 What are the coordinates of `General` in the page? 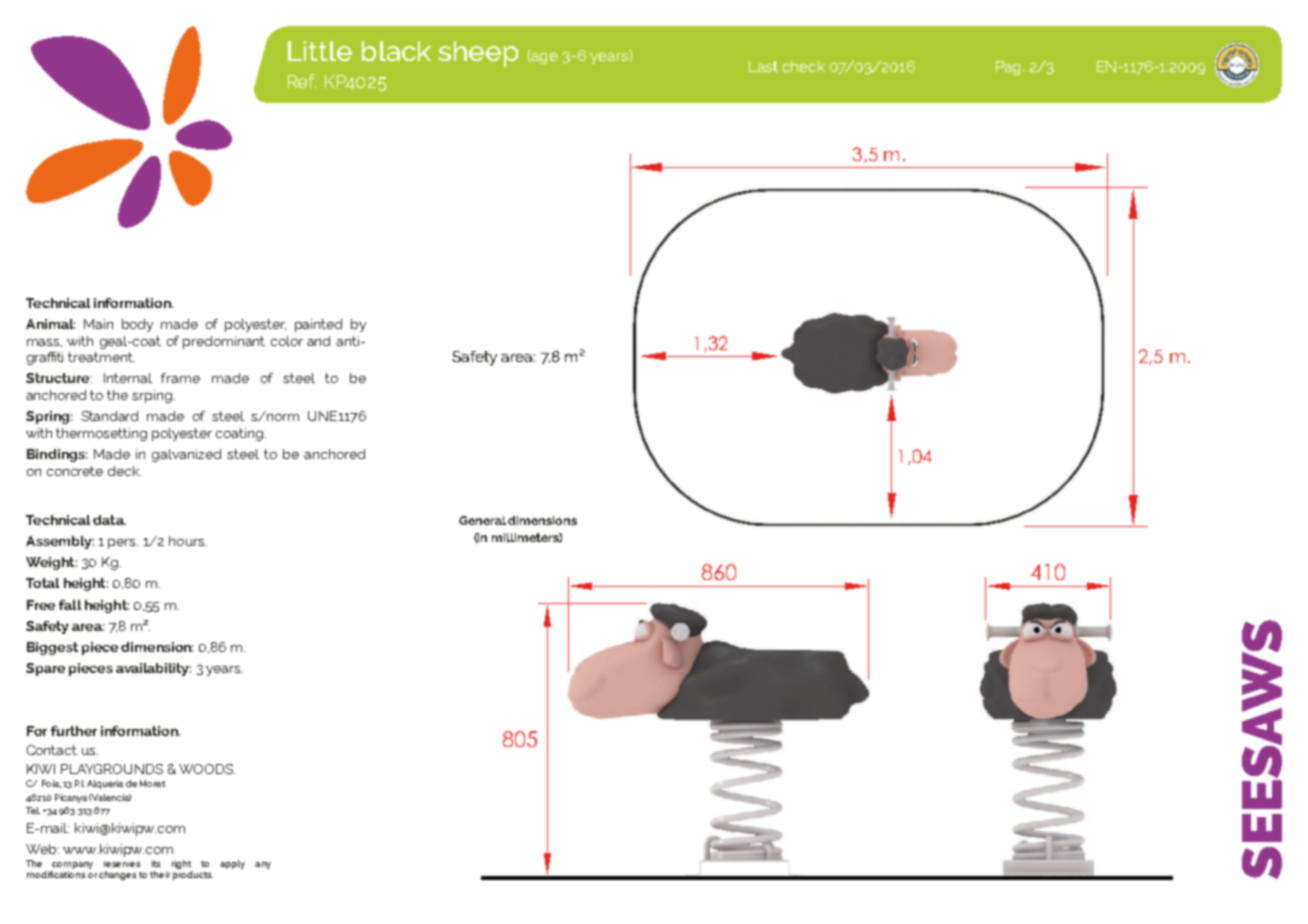 It's located at (484, 520).
